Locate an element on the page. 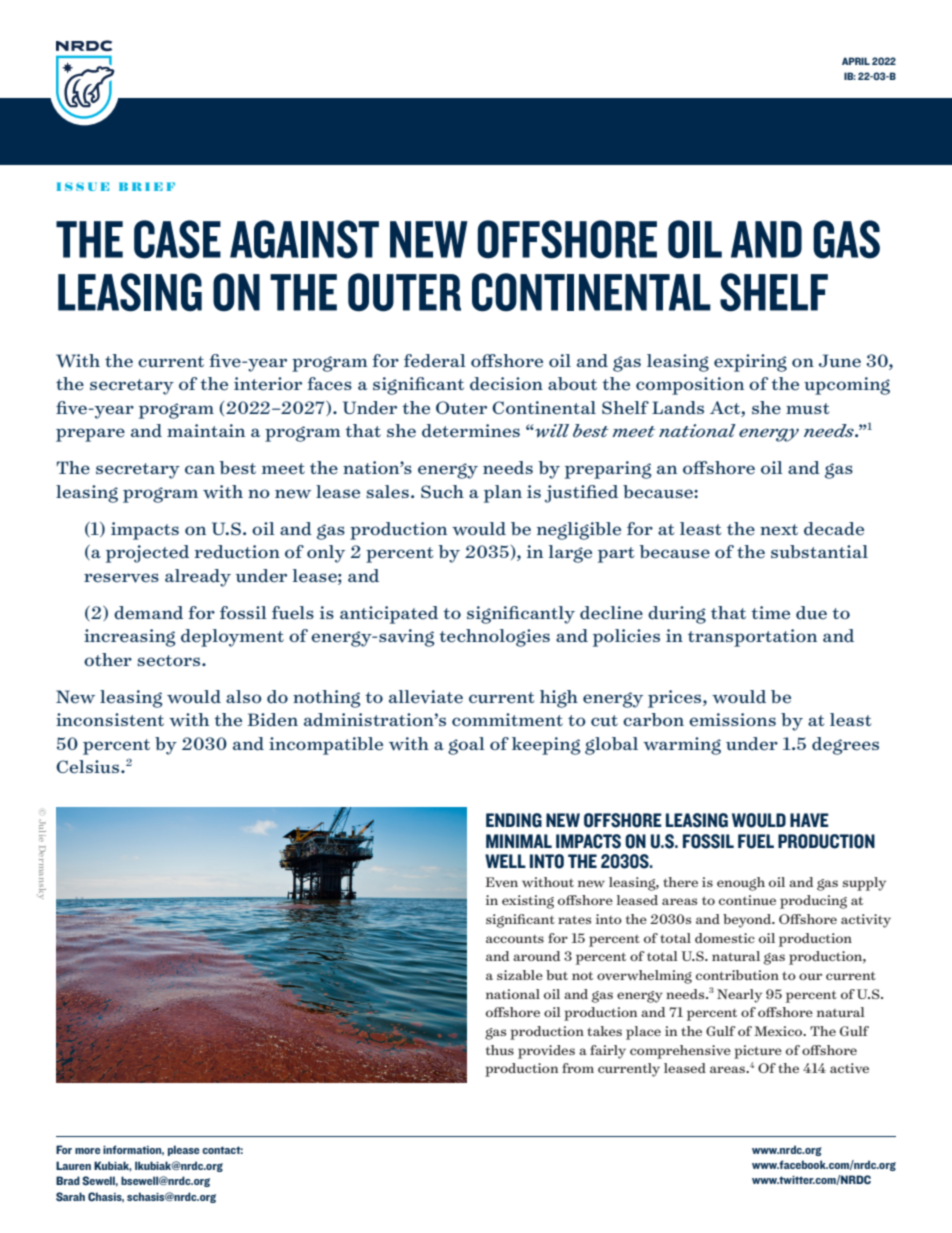  maintain is located at coordinates (206, 430).
